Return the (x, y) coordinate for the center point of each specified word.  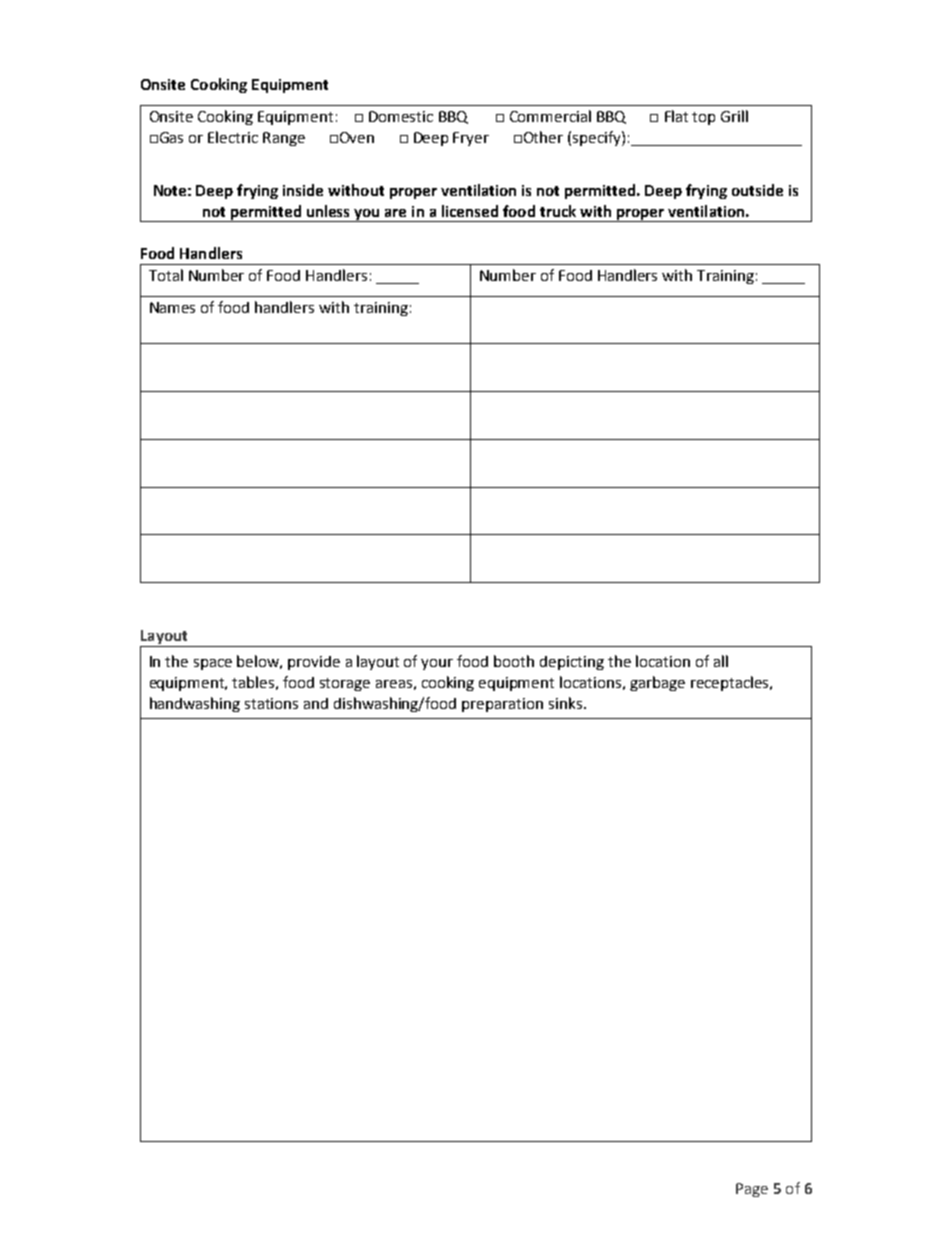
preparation (502, 705)
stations (271, 703)
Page (752, 1190)
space (213, 664)
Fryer (471, 139)
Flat (676, 116)
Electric (233, 137)
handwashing (195, 704)
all (721, 661)
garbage (657, 683)
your (437, 664)
